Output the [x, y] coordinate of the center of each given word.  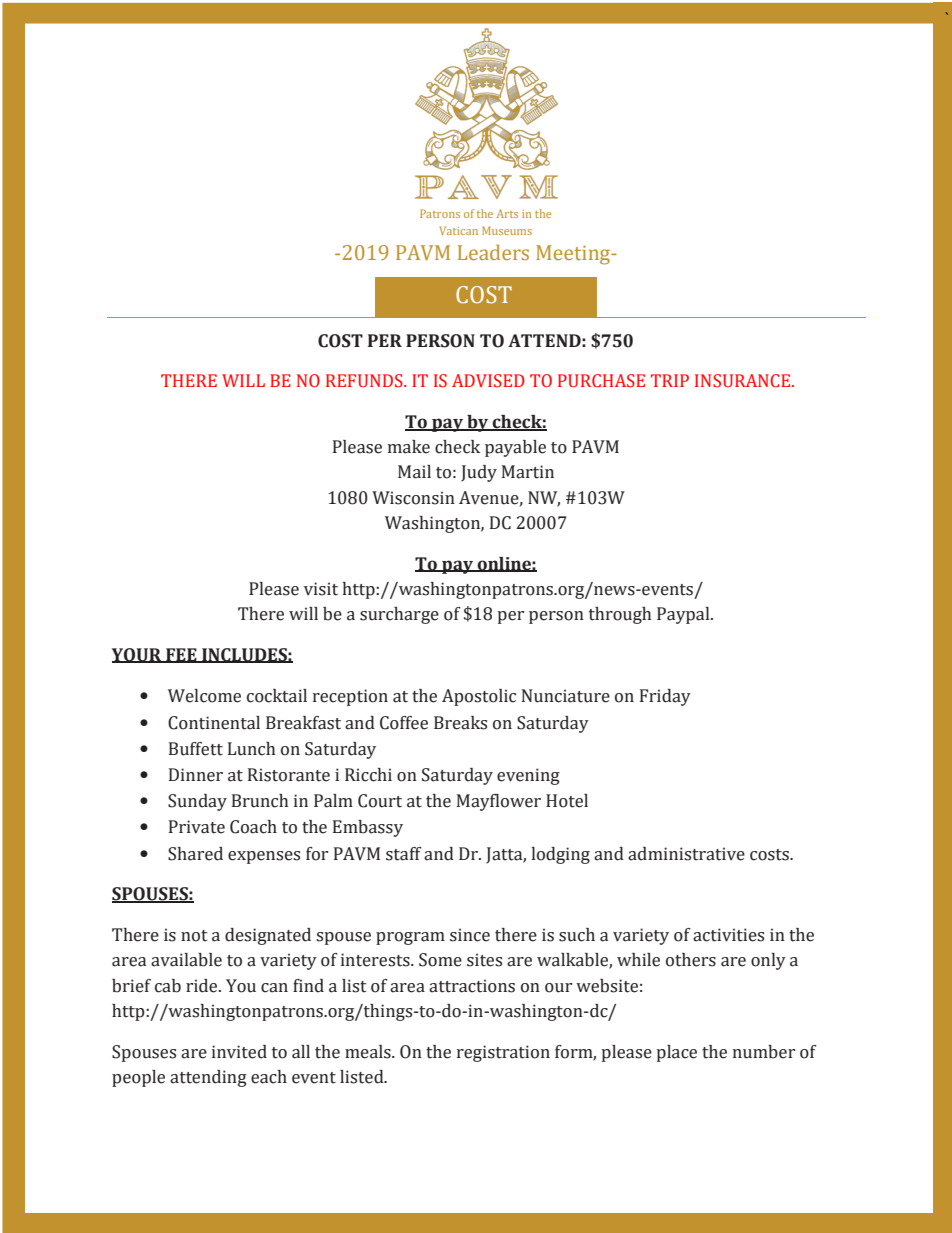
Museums [507, 230]
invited [239, 1052]
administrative [686, 854]
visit [321, 589]
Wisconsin [413, 498]
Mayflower [499, 802]
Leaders [493, 252]
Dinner [196, 775]
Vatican [459, 230]
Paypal [684, 615]
